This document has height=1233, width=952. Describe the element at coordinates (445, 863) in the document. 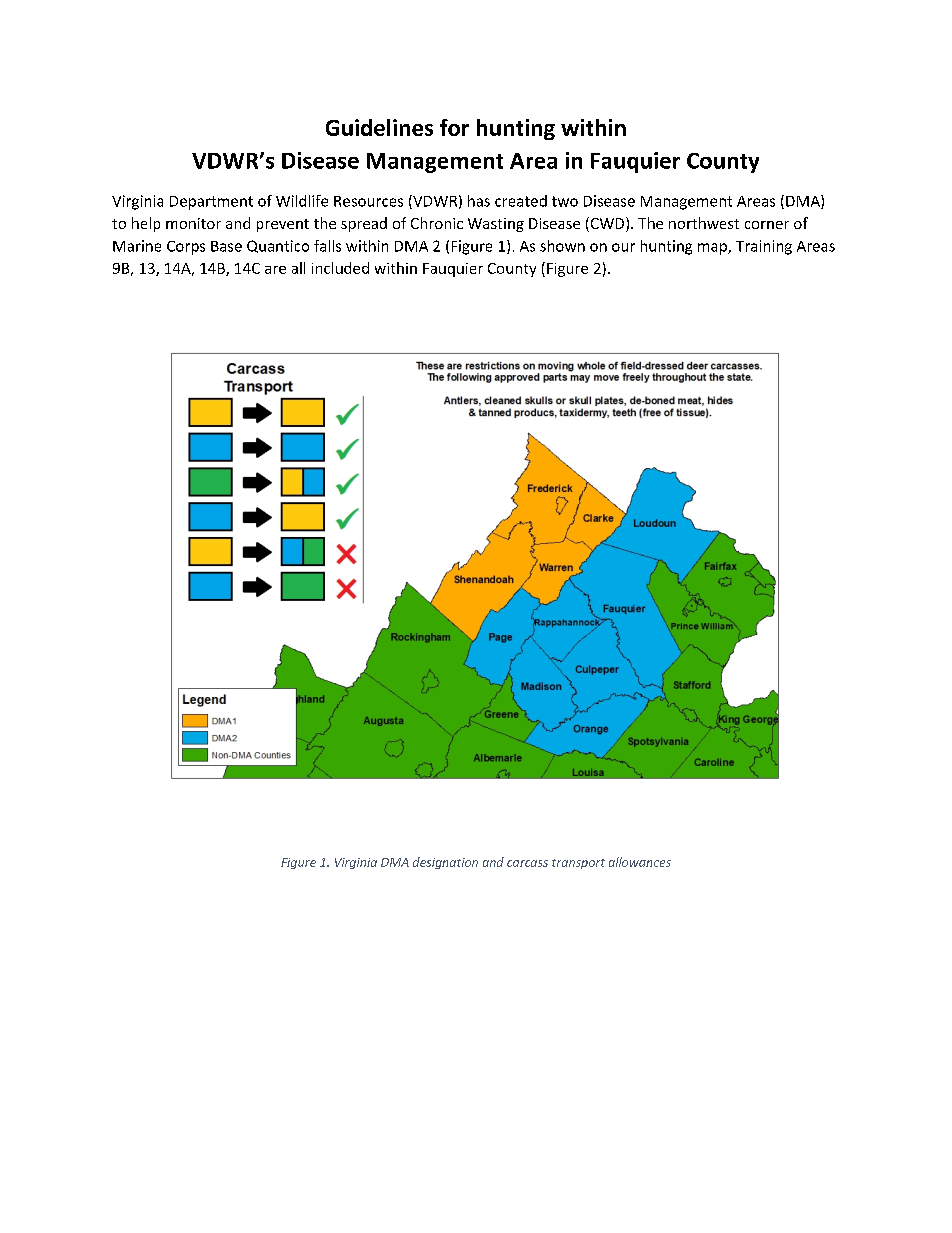

I see `designation` at that location.
